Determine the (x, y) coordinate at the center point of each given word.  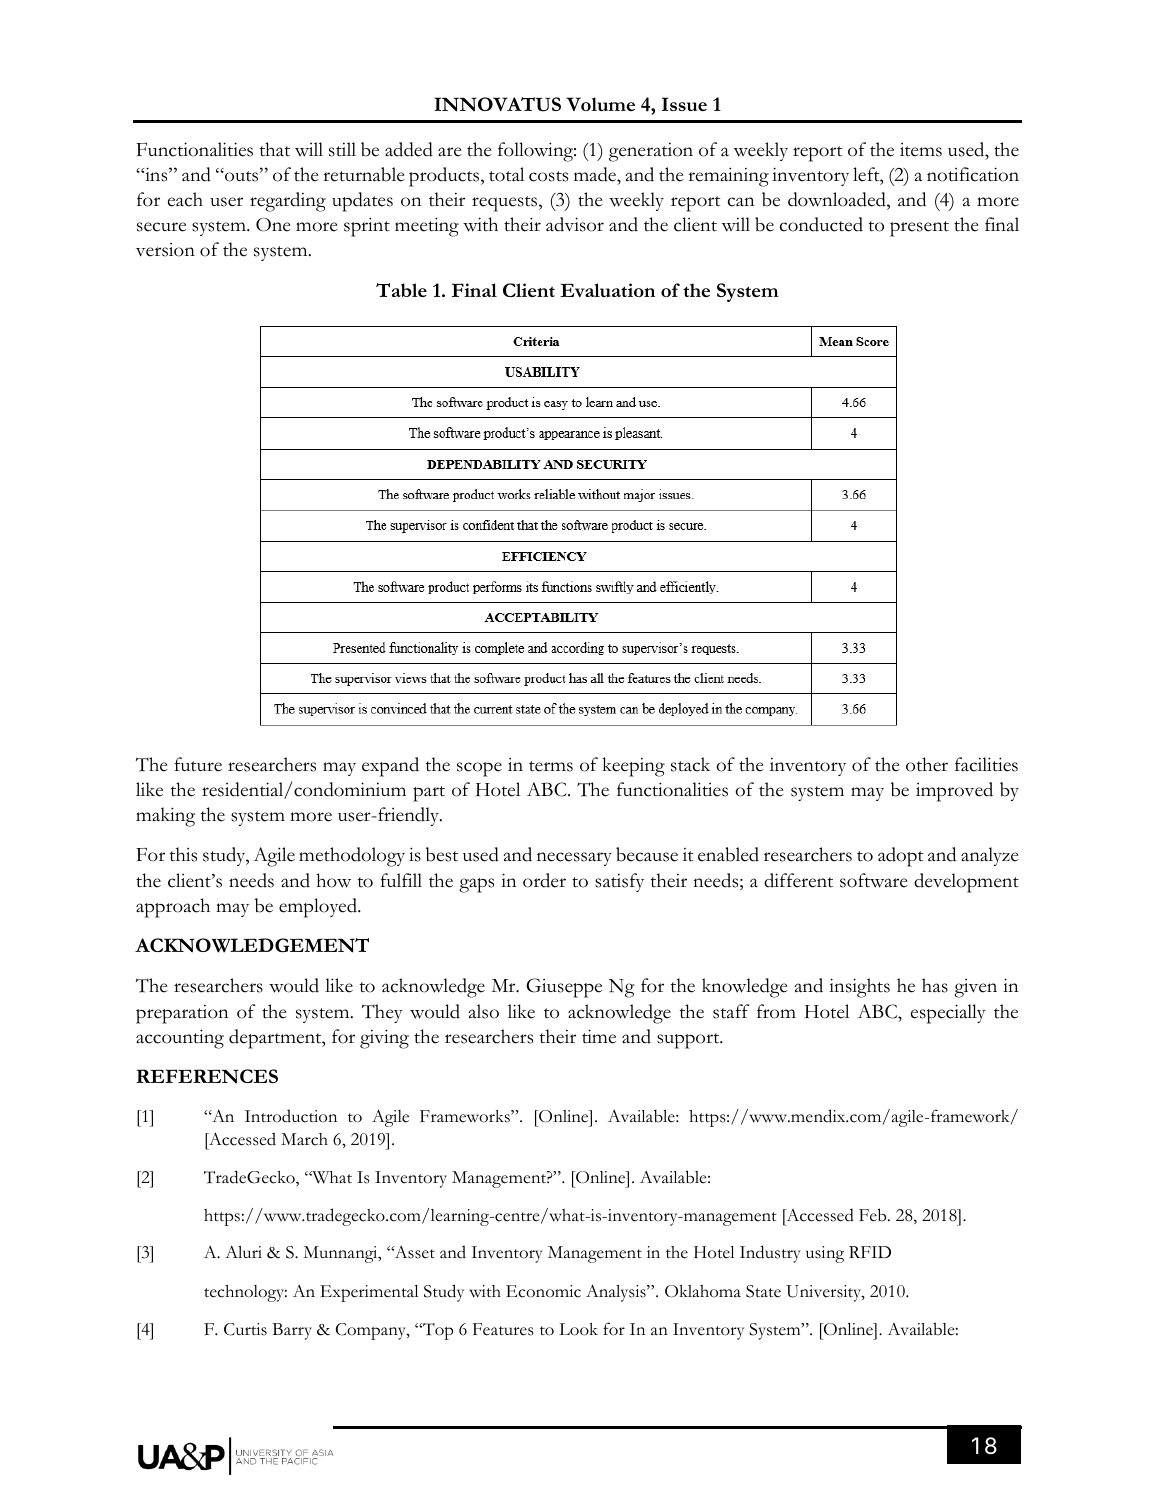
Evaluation (607, 290)
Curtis (245, 1329)
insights (859, 988)
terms (551, 766)
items (921, 150)
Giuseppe (564, 988)
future (198, 764)
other (927, 764)
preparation (182, 1014)
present (919, 229)
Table (401, 290)
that (275, 149)
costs (548, 176)
